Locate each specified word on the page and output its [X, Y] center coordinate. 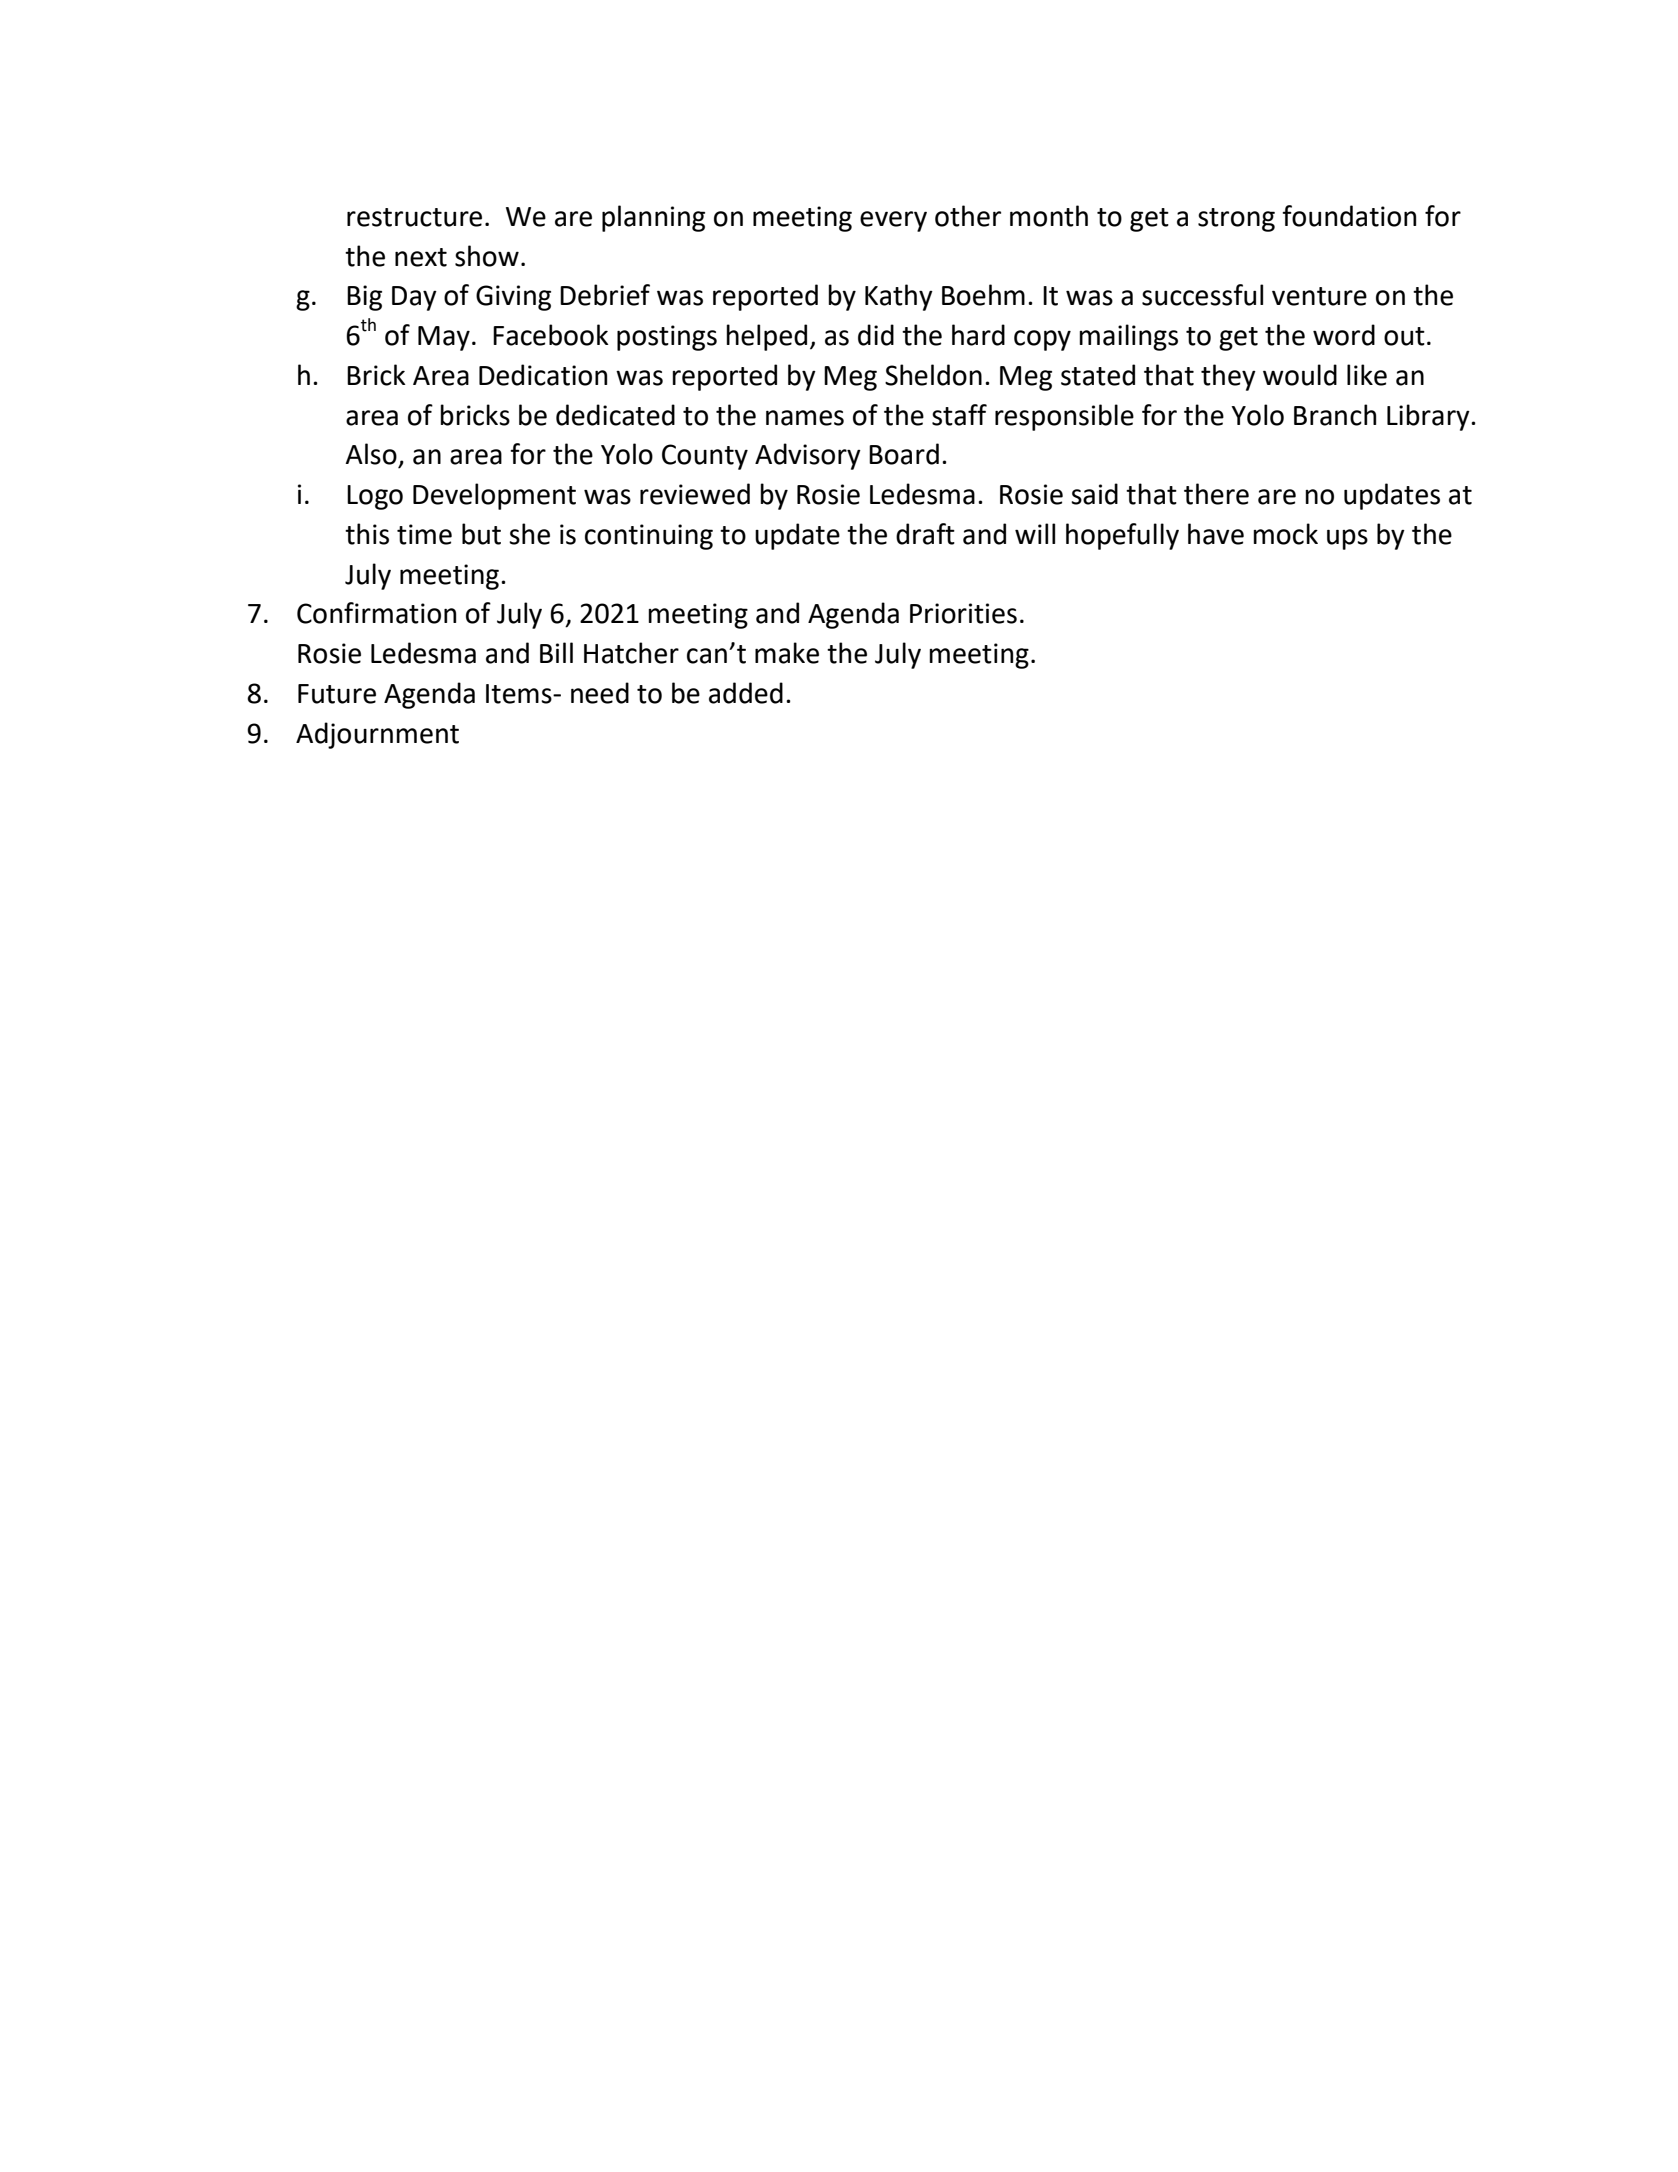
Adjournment [377, 735]
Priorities [963, 613]
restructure [414, 217]
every [893, 221]
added [746, 693]
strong [1236, 220]
